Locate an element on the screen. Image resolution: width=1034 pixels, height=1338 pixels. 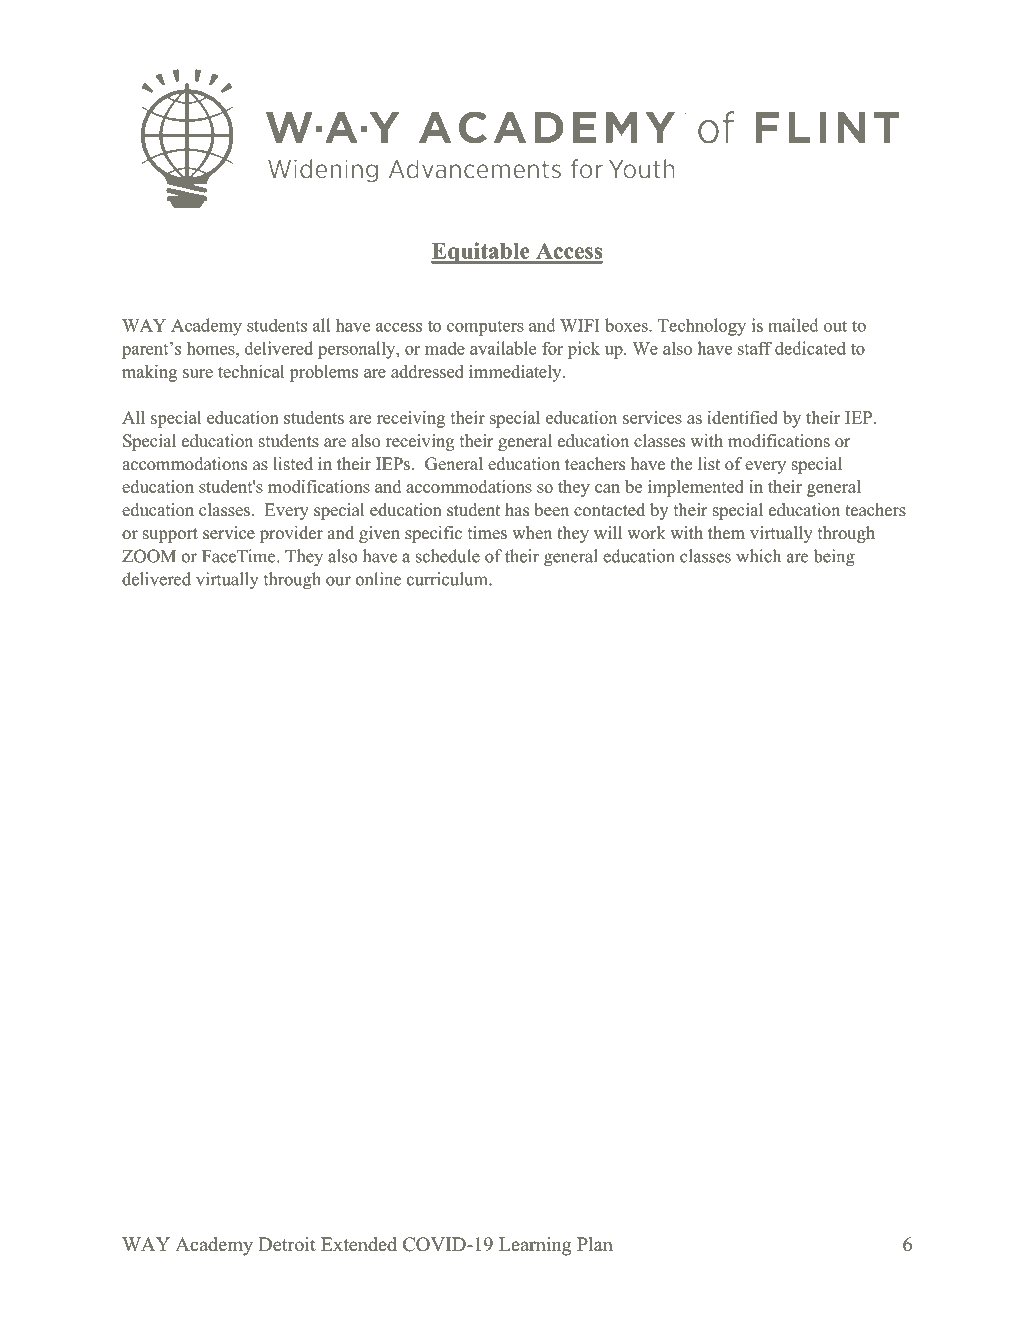
Equitable is located at coordinates (481, 253).
